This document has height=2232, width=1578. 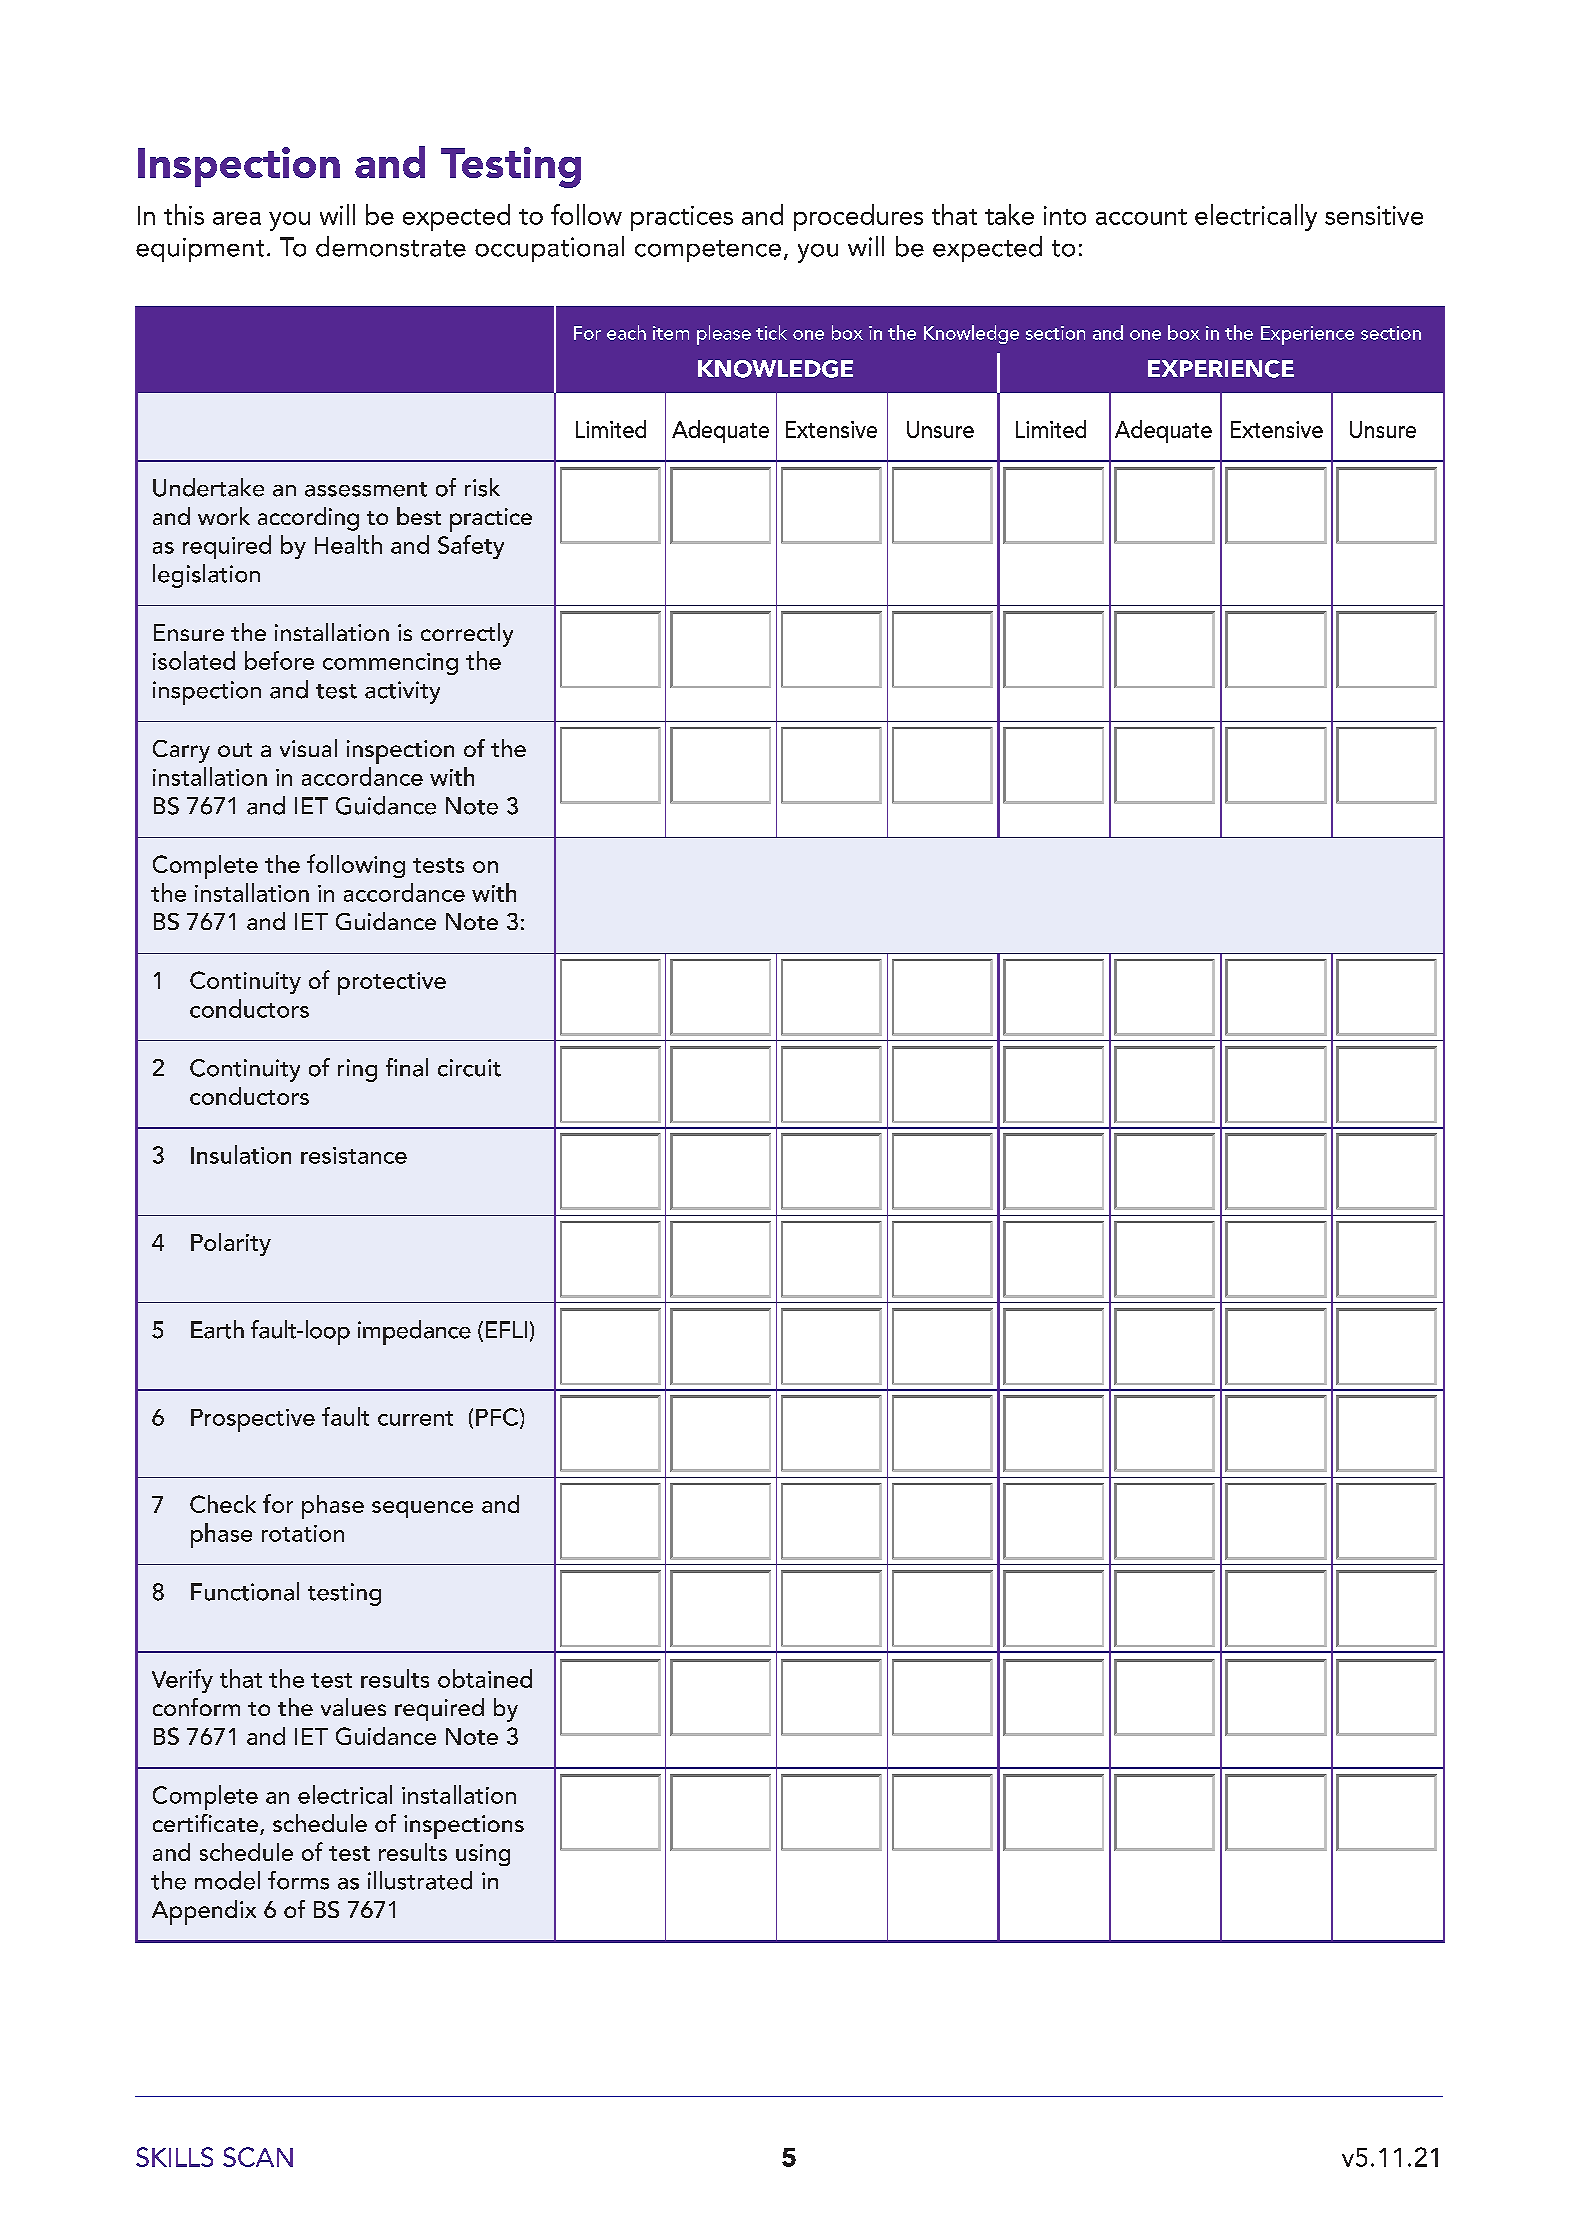 What do you see at coordinates (469, 1068) in the document?
I see `circuit` at bounding box center [469, 1068].
